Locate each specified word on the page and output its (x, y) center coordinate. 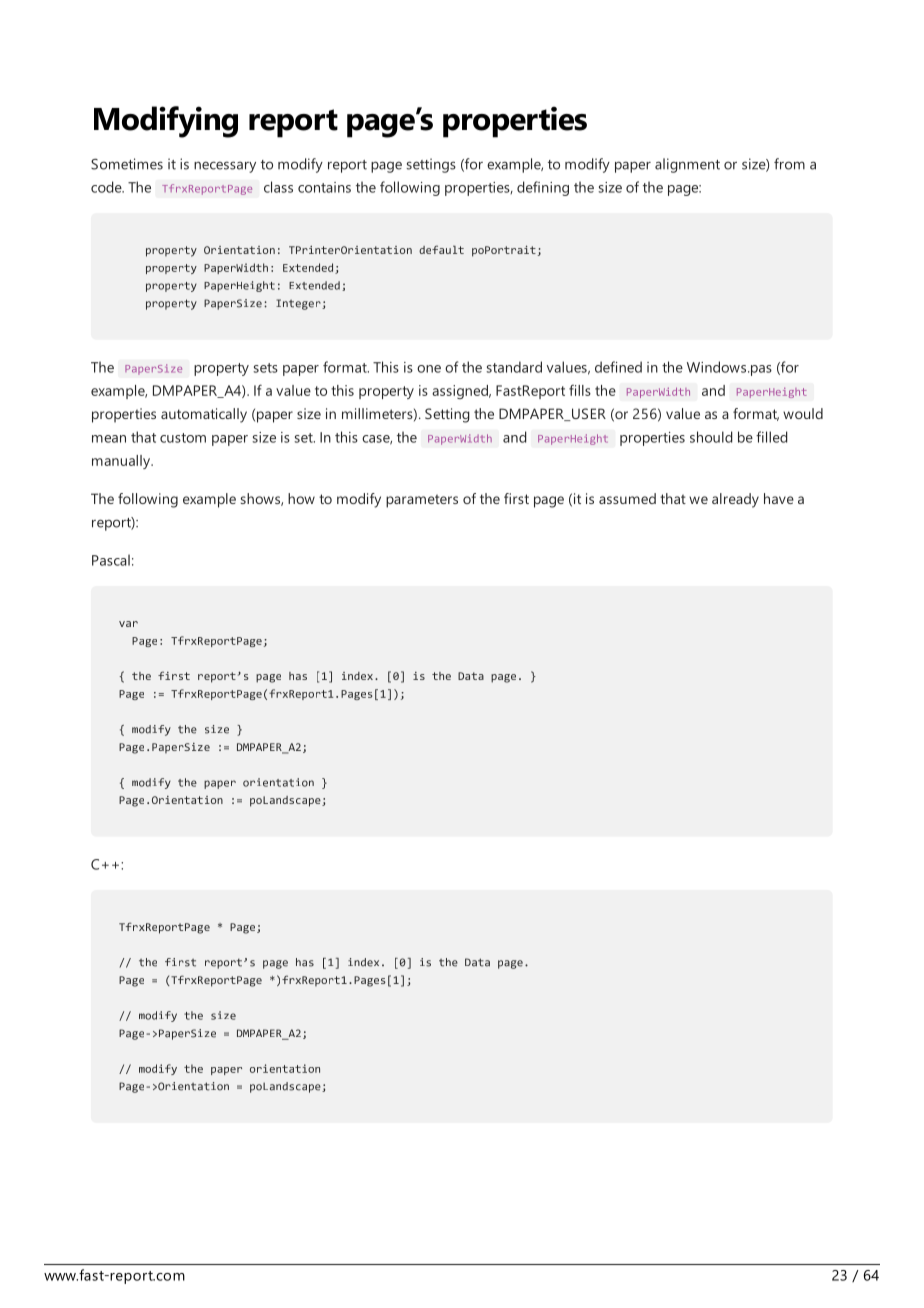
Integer (299, 304)
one (429, 369)
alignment (687, 165)
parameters (422, 501)
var (128, 624)
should (711, 437)
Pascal (111, 560)
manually (122, 462)
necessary (225, 167)
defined (618, 367)
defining (543, 188)
